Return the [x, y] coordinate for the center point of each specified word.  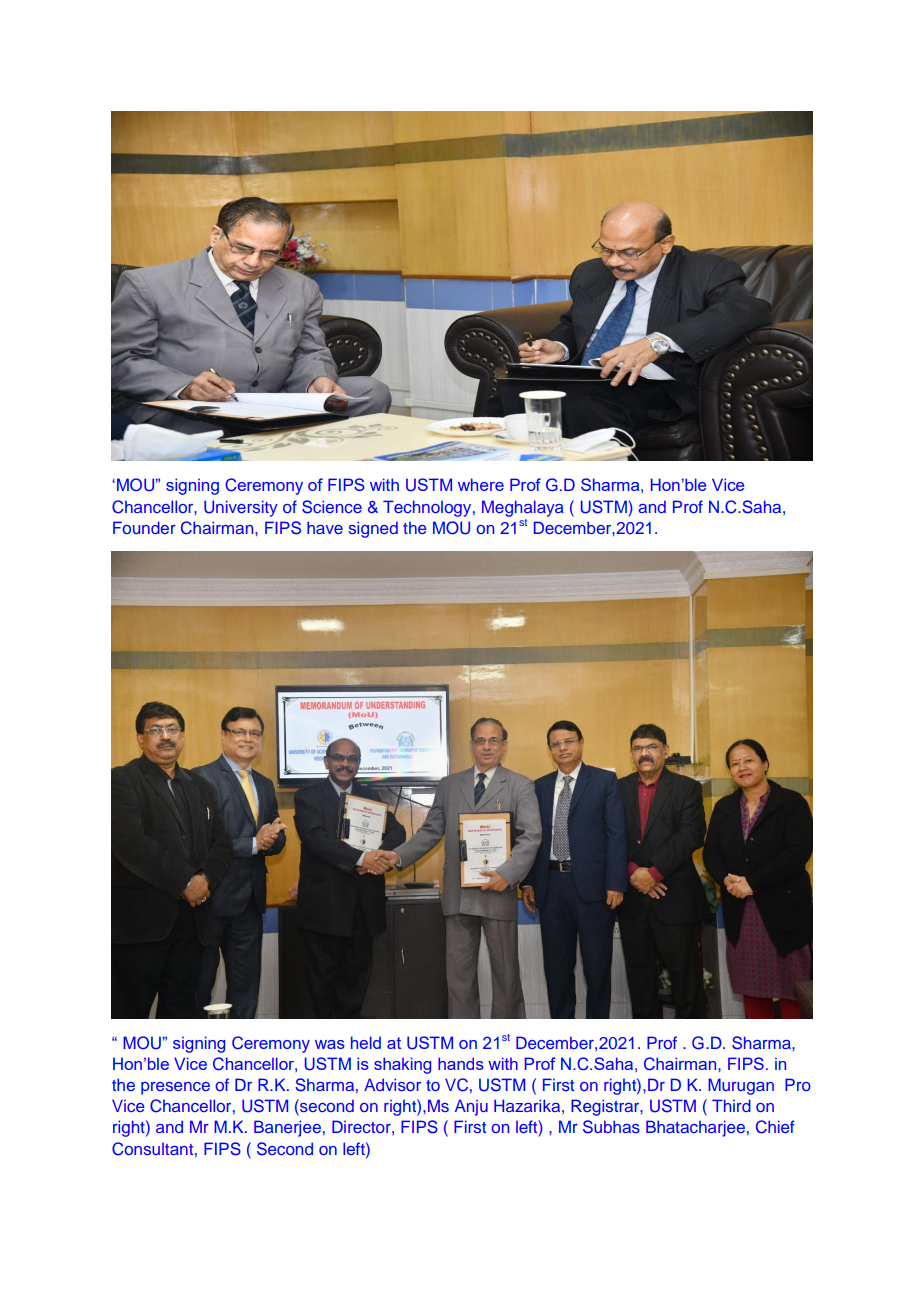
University [241, 508]
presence [175, 1088]
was [330, 1044]
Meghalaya [523, 508]
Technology [428, 508]
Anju [471, 1107]
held [366, 1042]
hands [461, 1063]
